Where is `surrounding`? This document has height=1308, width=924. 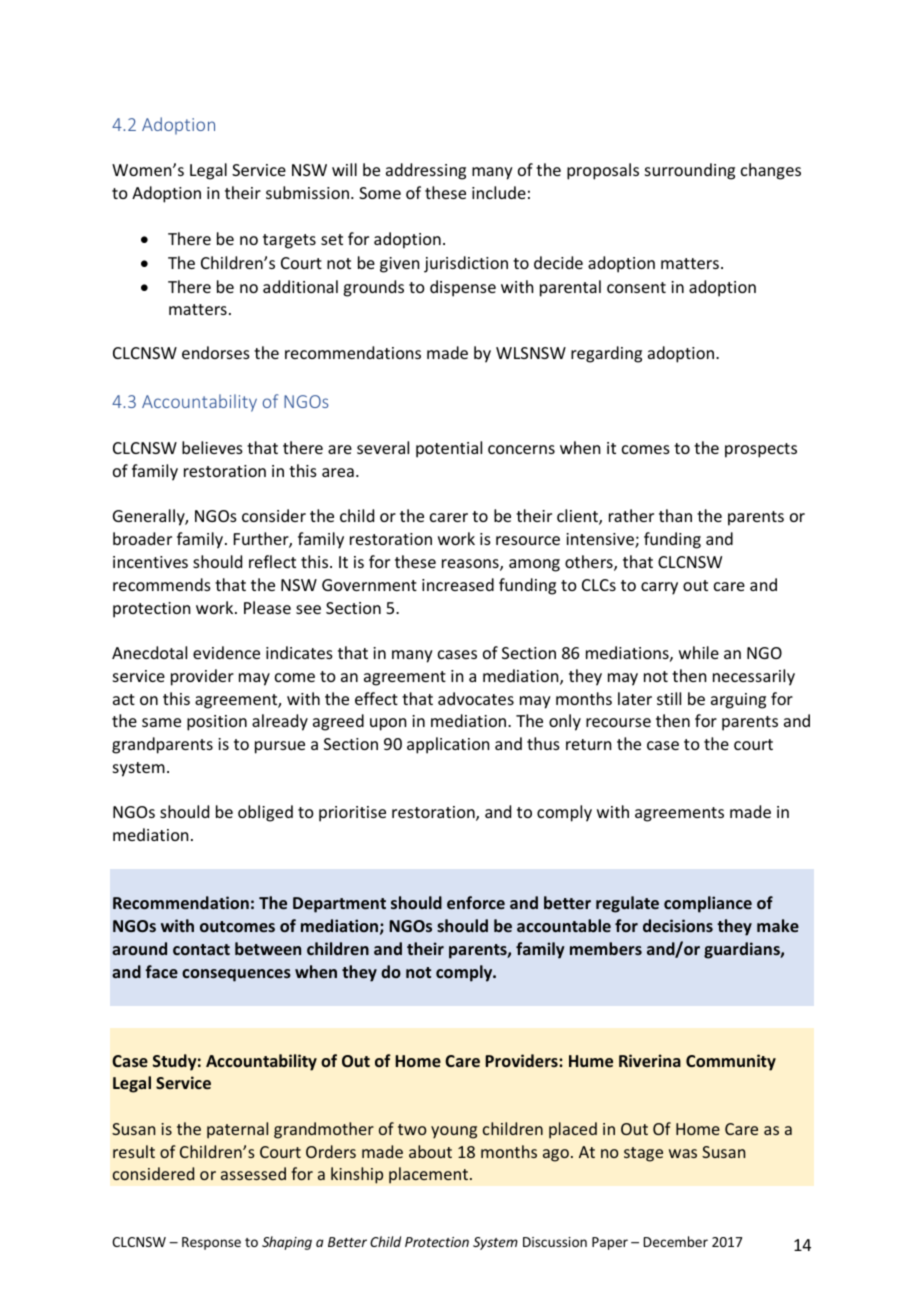
surrounding is located at coordinates (690, 171).
